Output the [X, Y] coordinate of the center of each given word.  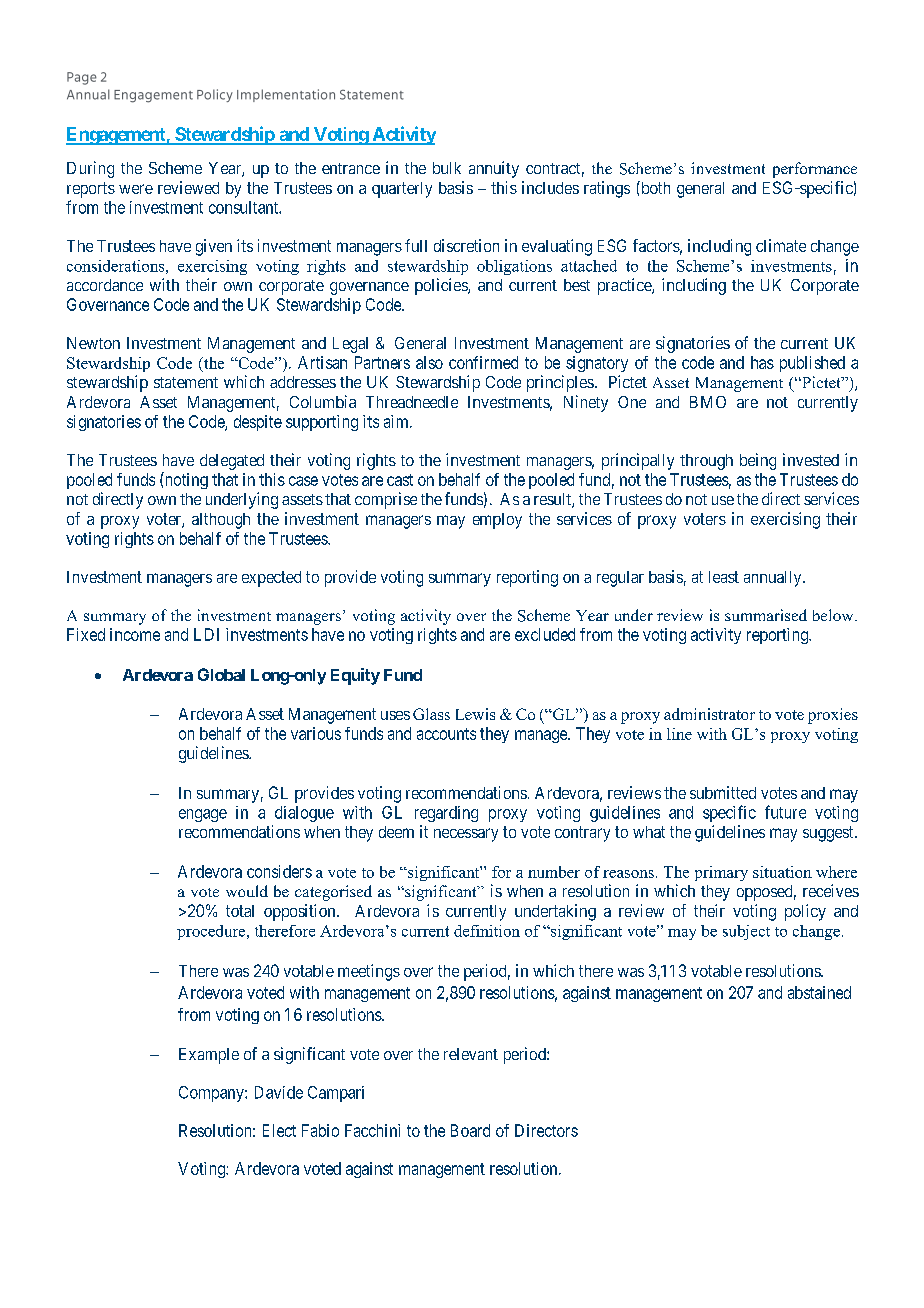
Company [212, 1094]
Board [470, 1130]
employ [497, 521]
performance [815, 170]
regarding [446, 814]
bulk [447, 168]
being [758, 461]
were [136, 189]
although [221, 521]
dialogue [304, 814]
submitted [723, 792]
